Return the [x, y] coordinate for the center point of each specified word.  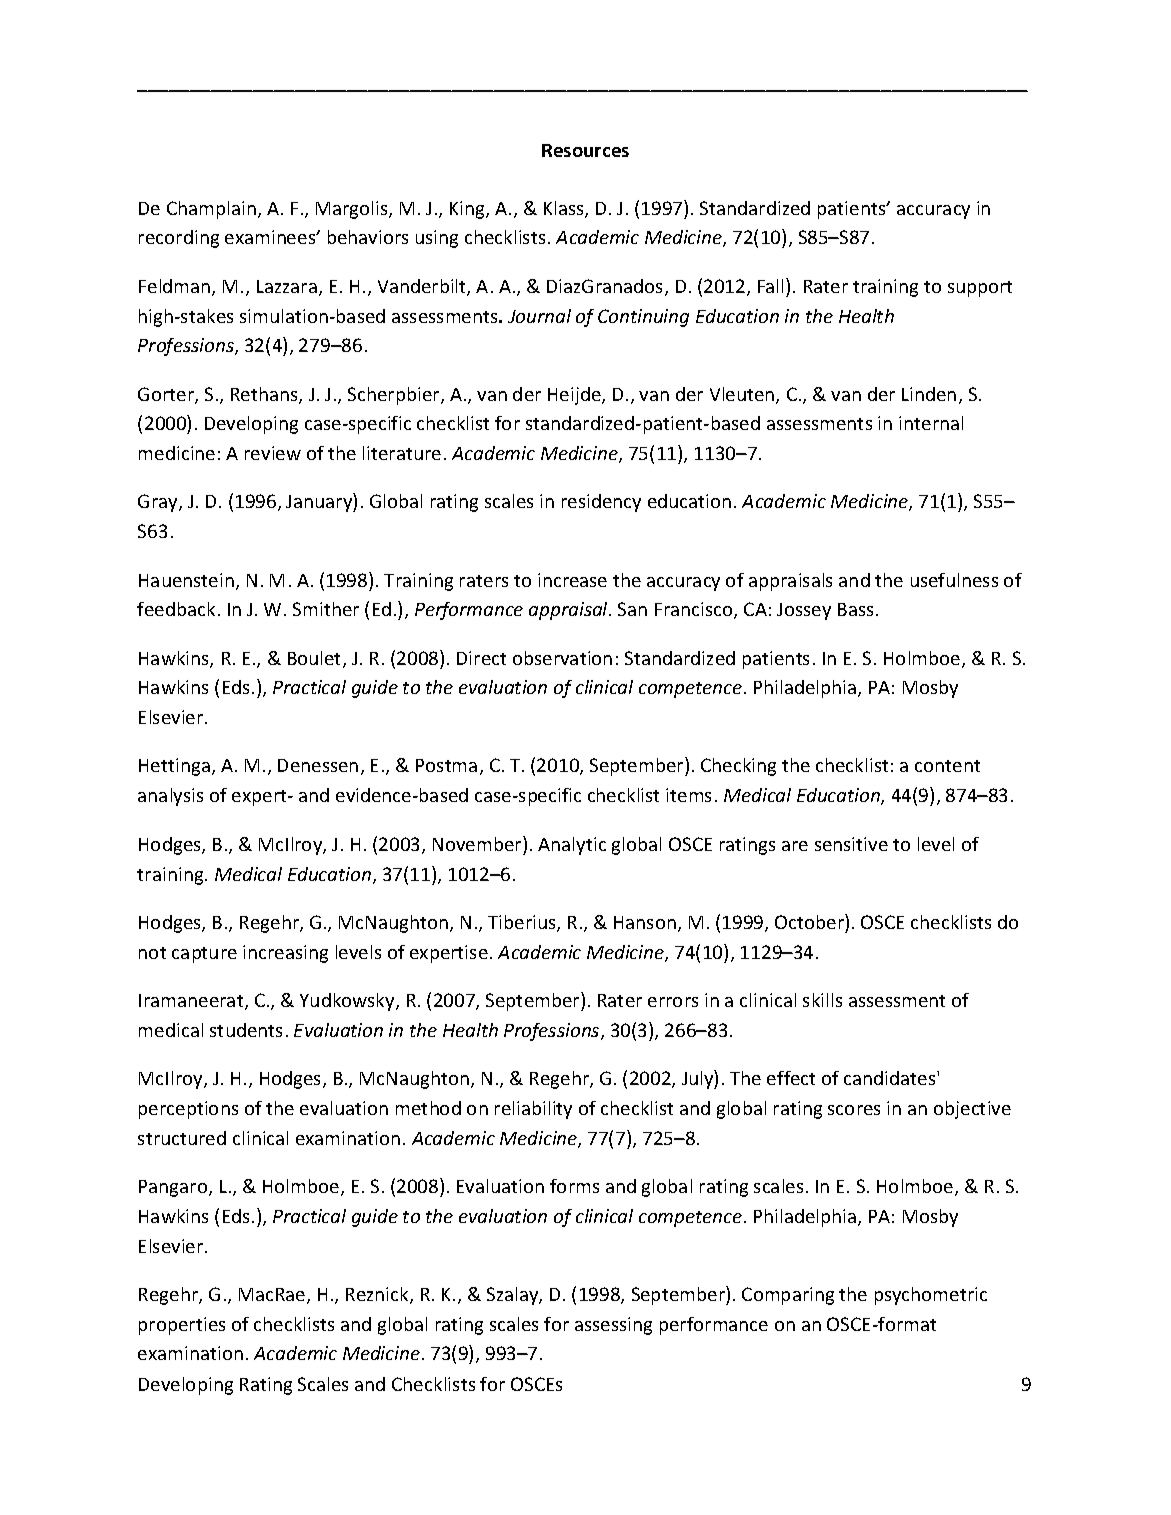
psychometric [931, 1296]
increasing [285, 954]
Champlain [211, 210]
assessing [613, 1326]
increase [572, 580]
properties [182, 1326]
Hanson [645, 922]
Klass [565, 209]
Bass [855, 609]
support [980, 289]
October [810, 921]
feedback [176, 609]
